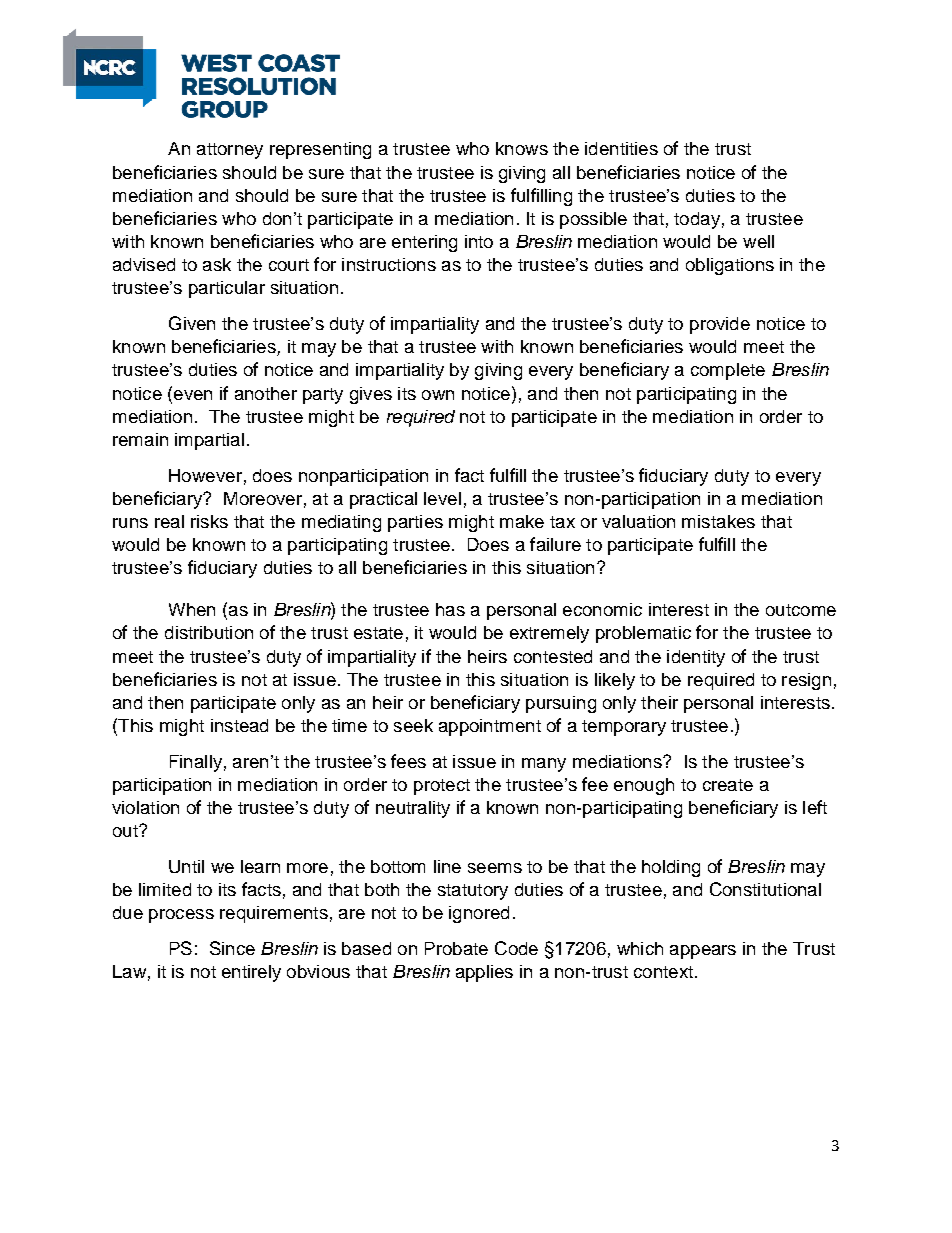 The image size is (952, 1233). What do you see at coordinates (522, 521) in the screenshot?
I see `make` at bounding box center [522, 521].
